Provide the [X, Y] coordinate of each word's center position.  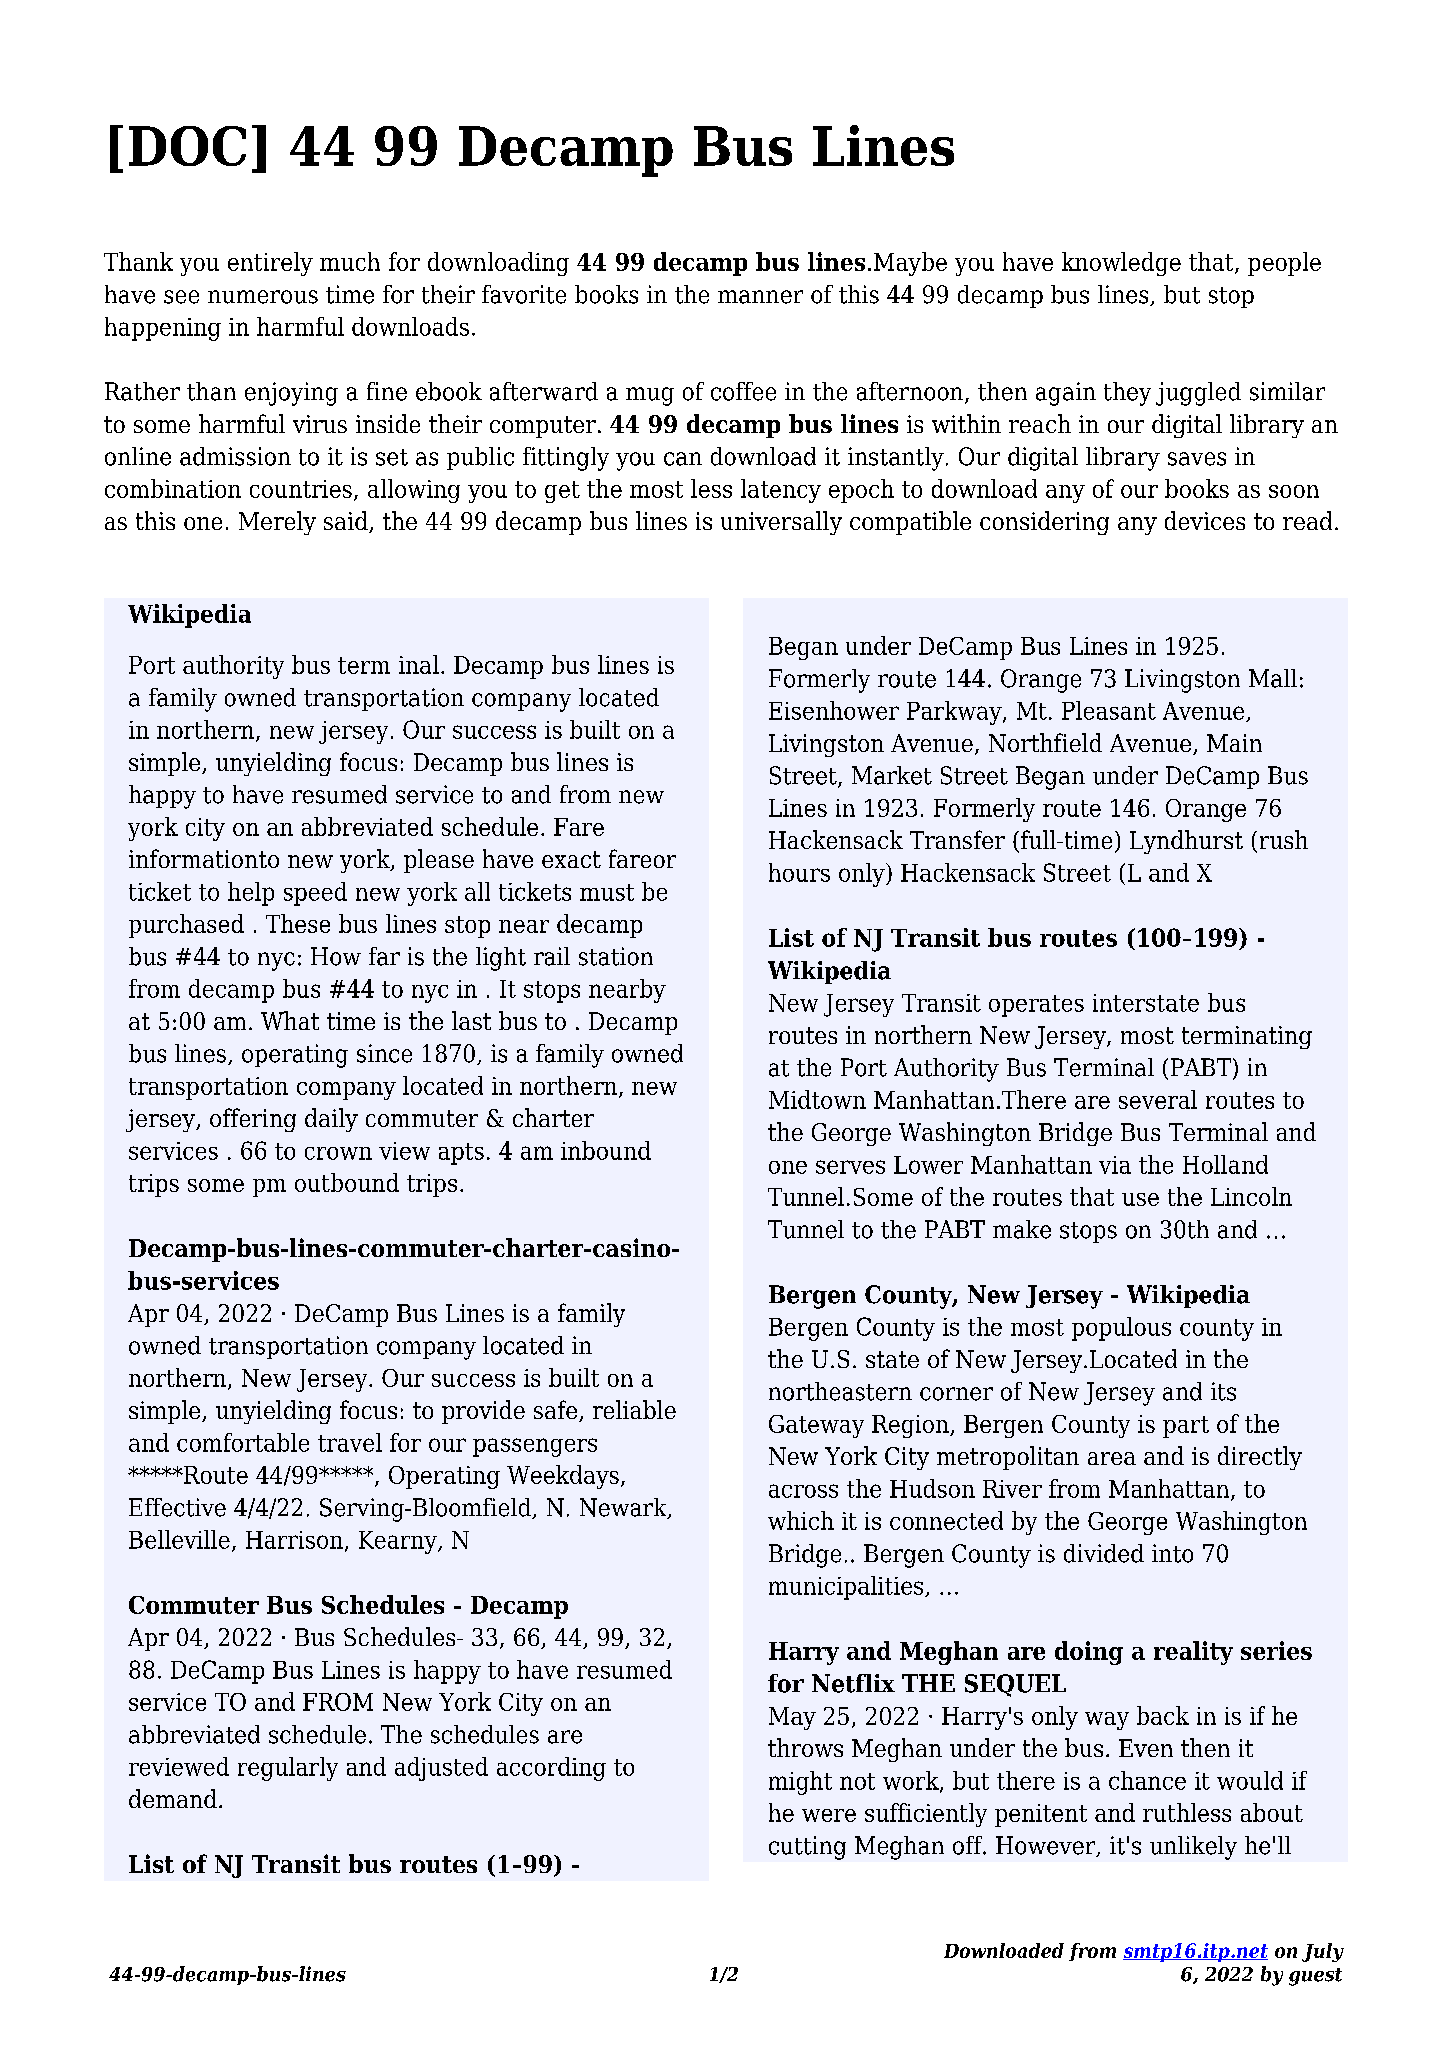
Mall [1273, 678]
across [803, 1491]
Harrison [294, 1540]
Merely [277, 523]
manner [760, 297]
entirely [270, 264]
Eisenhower [834, 710]
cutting [807, 1848]
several [1158, 1099]
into [1172, 1553]
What [290, 1020]
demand [173, 1798]
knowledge [1121, 264]
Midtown [817, 1099]
